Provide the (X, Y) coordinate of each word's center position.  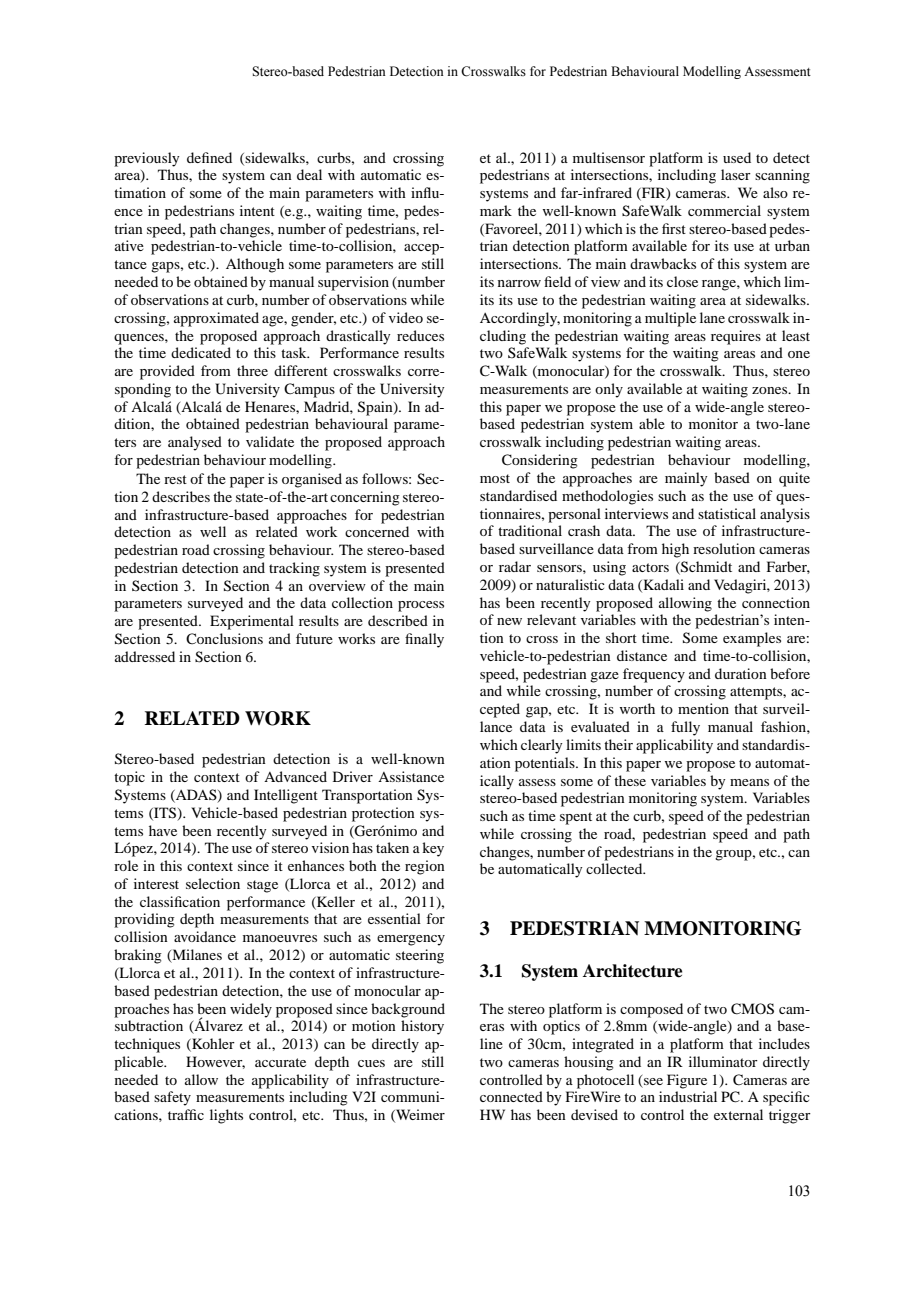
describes (181, 496)
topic (129, 778)
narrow (519, 283)
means (749, 782)
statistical (727, 513)
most (495, 478)
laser (736, 174)
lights (226, 1116)
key (433, 849)
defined (209, 157)
